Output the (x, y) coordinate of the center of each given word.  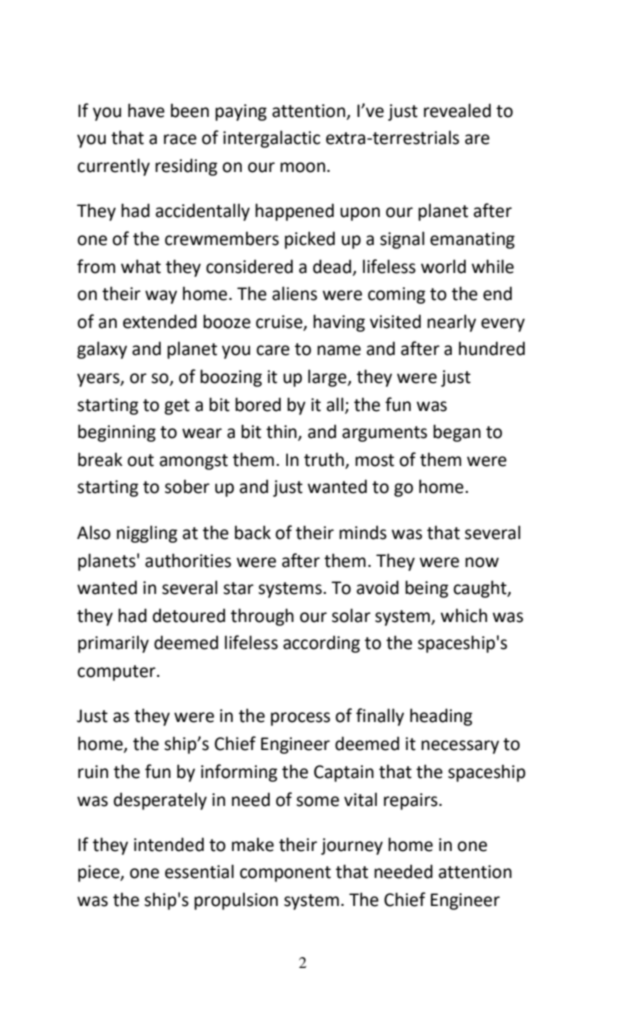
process (300, 719)
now (482, 562)
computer (117, 673)
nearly (451, 323)
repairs (412, 801)
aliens (294, 293)
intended (169, 844)
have (146, 110)
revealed (457, 110)
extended (160, 321)
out (140, 460)
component (285, 874)
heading (441, 717)
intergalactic (271, 139)
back (253, 532)
